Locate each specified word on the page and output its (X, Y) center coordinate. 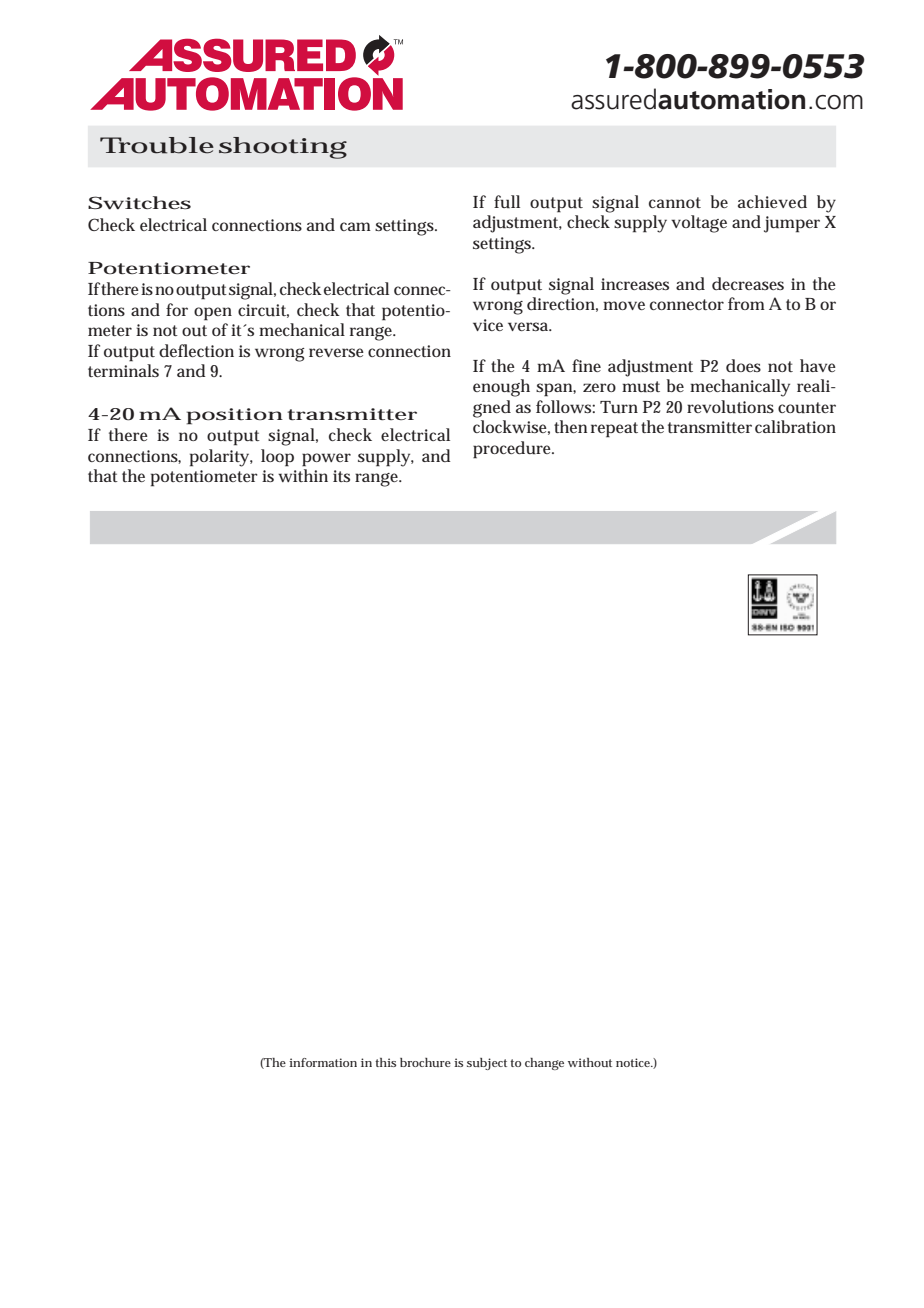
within (303, 475)
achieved (772, 201)
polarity (220, 458)
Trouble (157, 145)
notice (634, 1062)
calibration (795, 426)
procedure (513, 450)
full (507, 202)
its (341, 476)
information (323, 1062)
